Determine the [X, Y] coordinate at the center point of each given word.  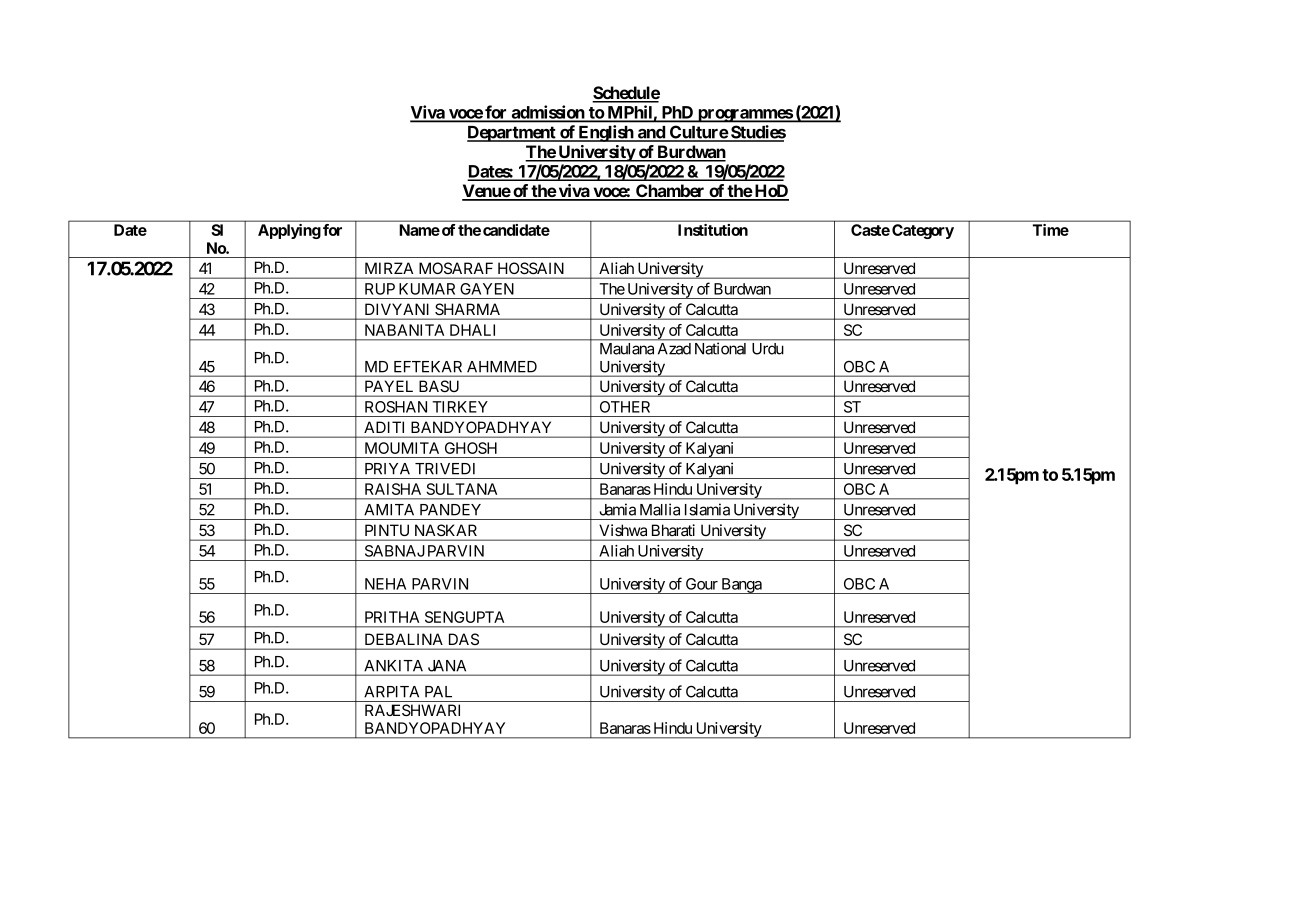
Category [923, 231]
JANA [447, 666]
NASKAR [446, 530]
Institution [713, 230]
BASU [439, 386]
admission [548, 113]
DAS [464, 639]
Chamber [670, 192]
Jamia [617, 509]
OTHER [625, 407]
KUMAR [427, 289]
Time [1051, 230]
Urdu [767, 349]
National [720, 349]
